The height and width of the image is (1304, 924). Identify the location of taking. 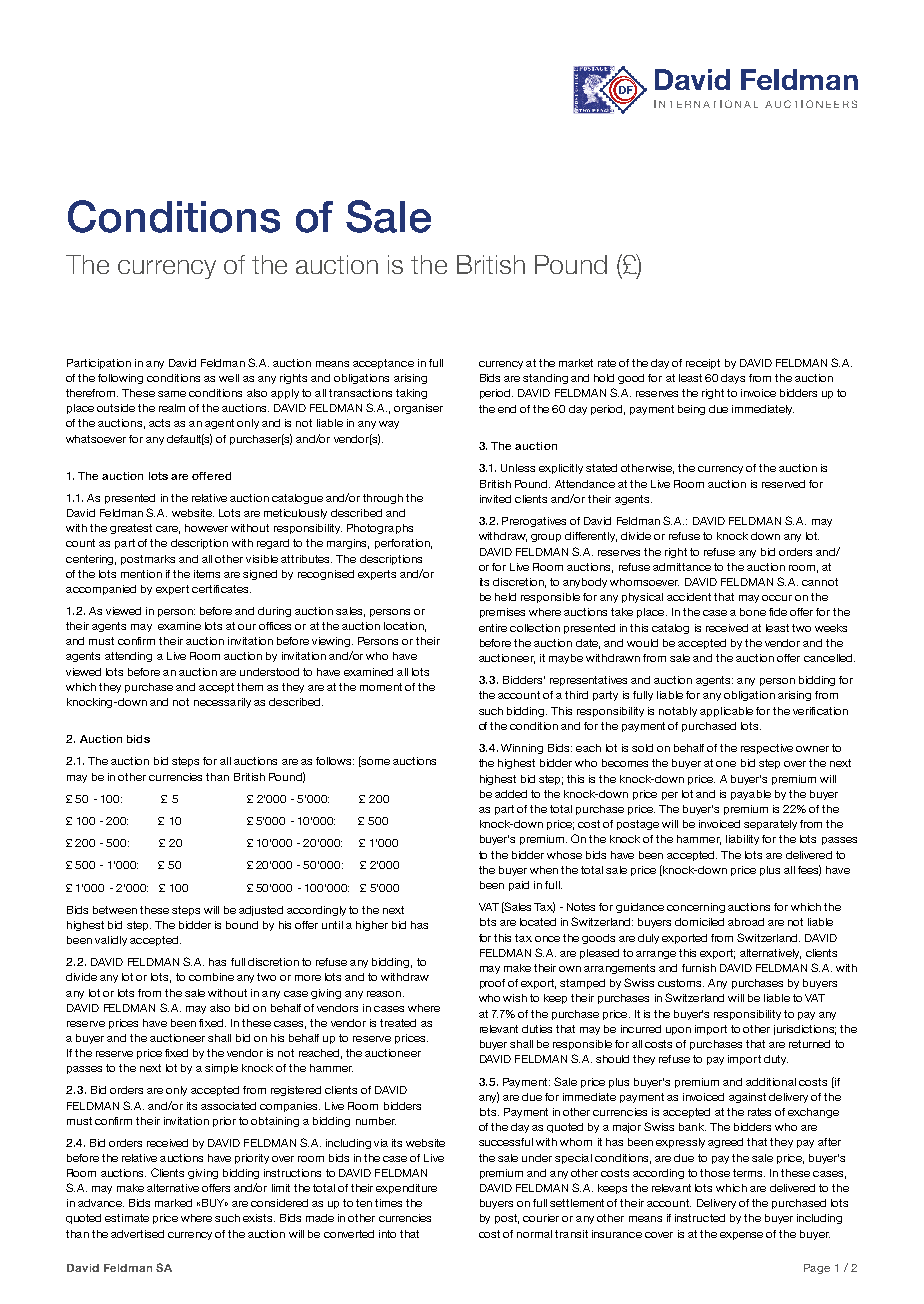
(411, 394).
